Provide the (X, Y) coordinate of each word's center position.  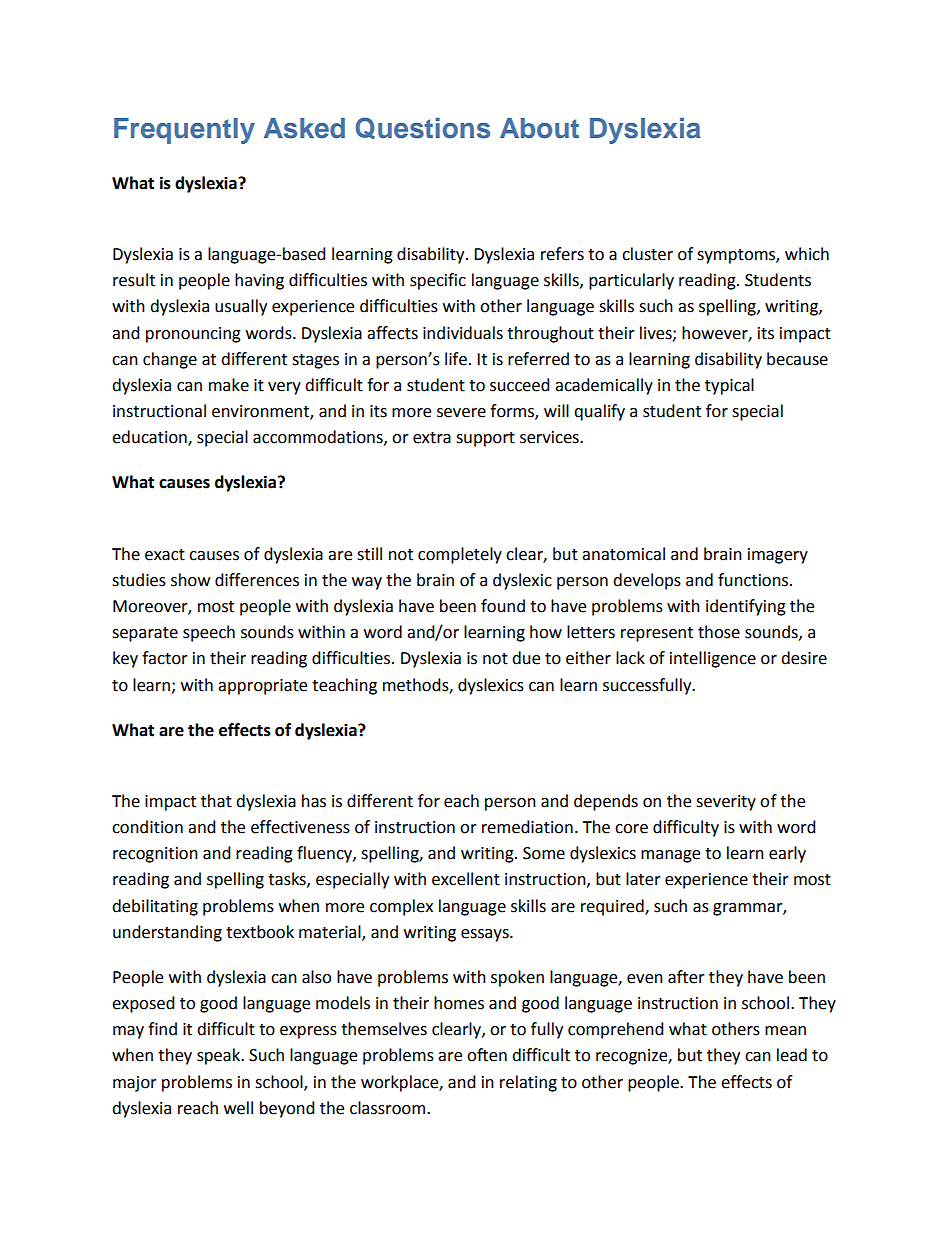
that (216, 801)
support (485, 439)
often (487, 1055)
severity (726, 803)
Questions (422, 128)
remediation (527, 827)
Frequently (184, 131)
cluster (647, 254)
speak (220, 1056)
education (150, 438)
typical (729, 386)
